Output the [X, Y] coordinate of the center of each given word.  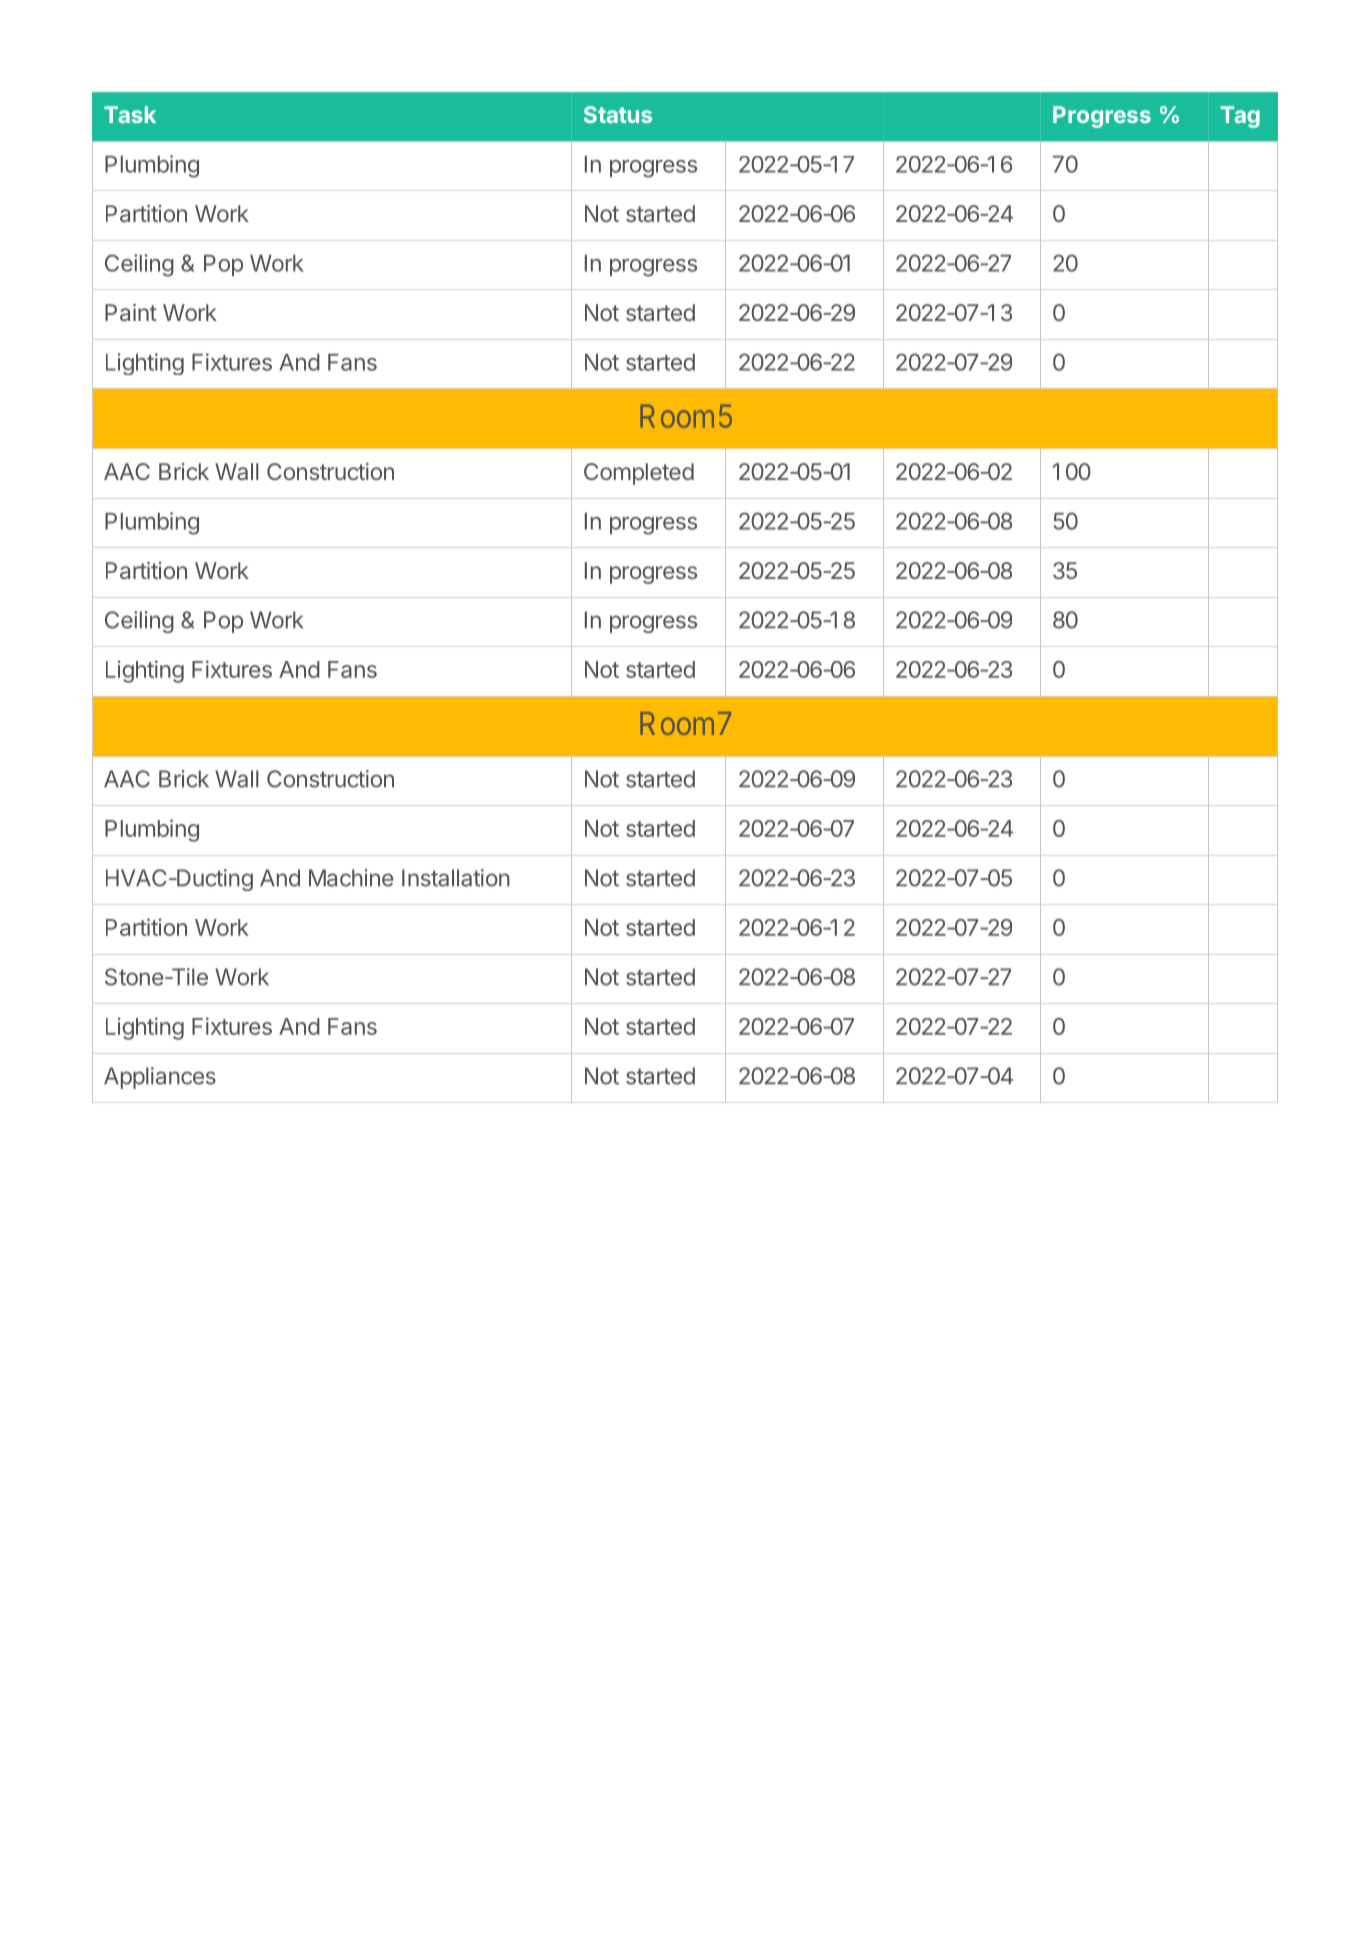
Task [130, 114]
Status [618, 114]
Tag [1240, 117]
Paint [131, 312]
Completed [639, 474]
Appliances [160, 1078]
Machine [351, 878]
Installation [456, 878]
